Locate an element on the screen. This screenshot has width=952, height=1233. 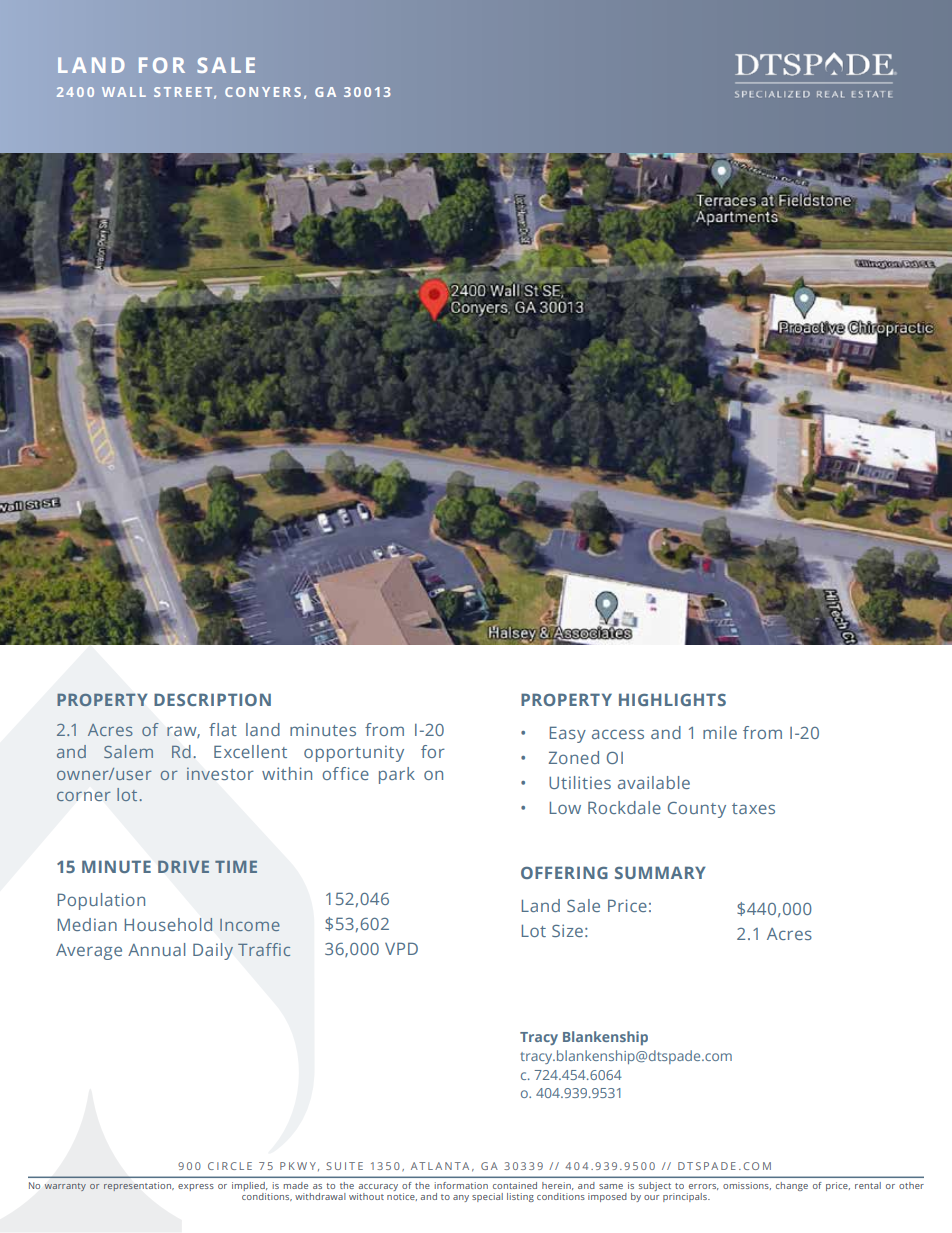
rental is located at coordinates (868, 1185).
